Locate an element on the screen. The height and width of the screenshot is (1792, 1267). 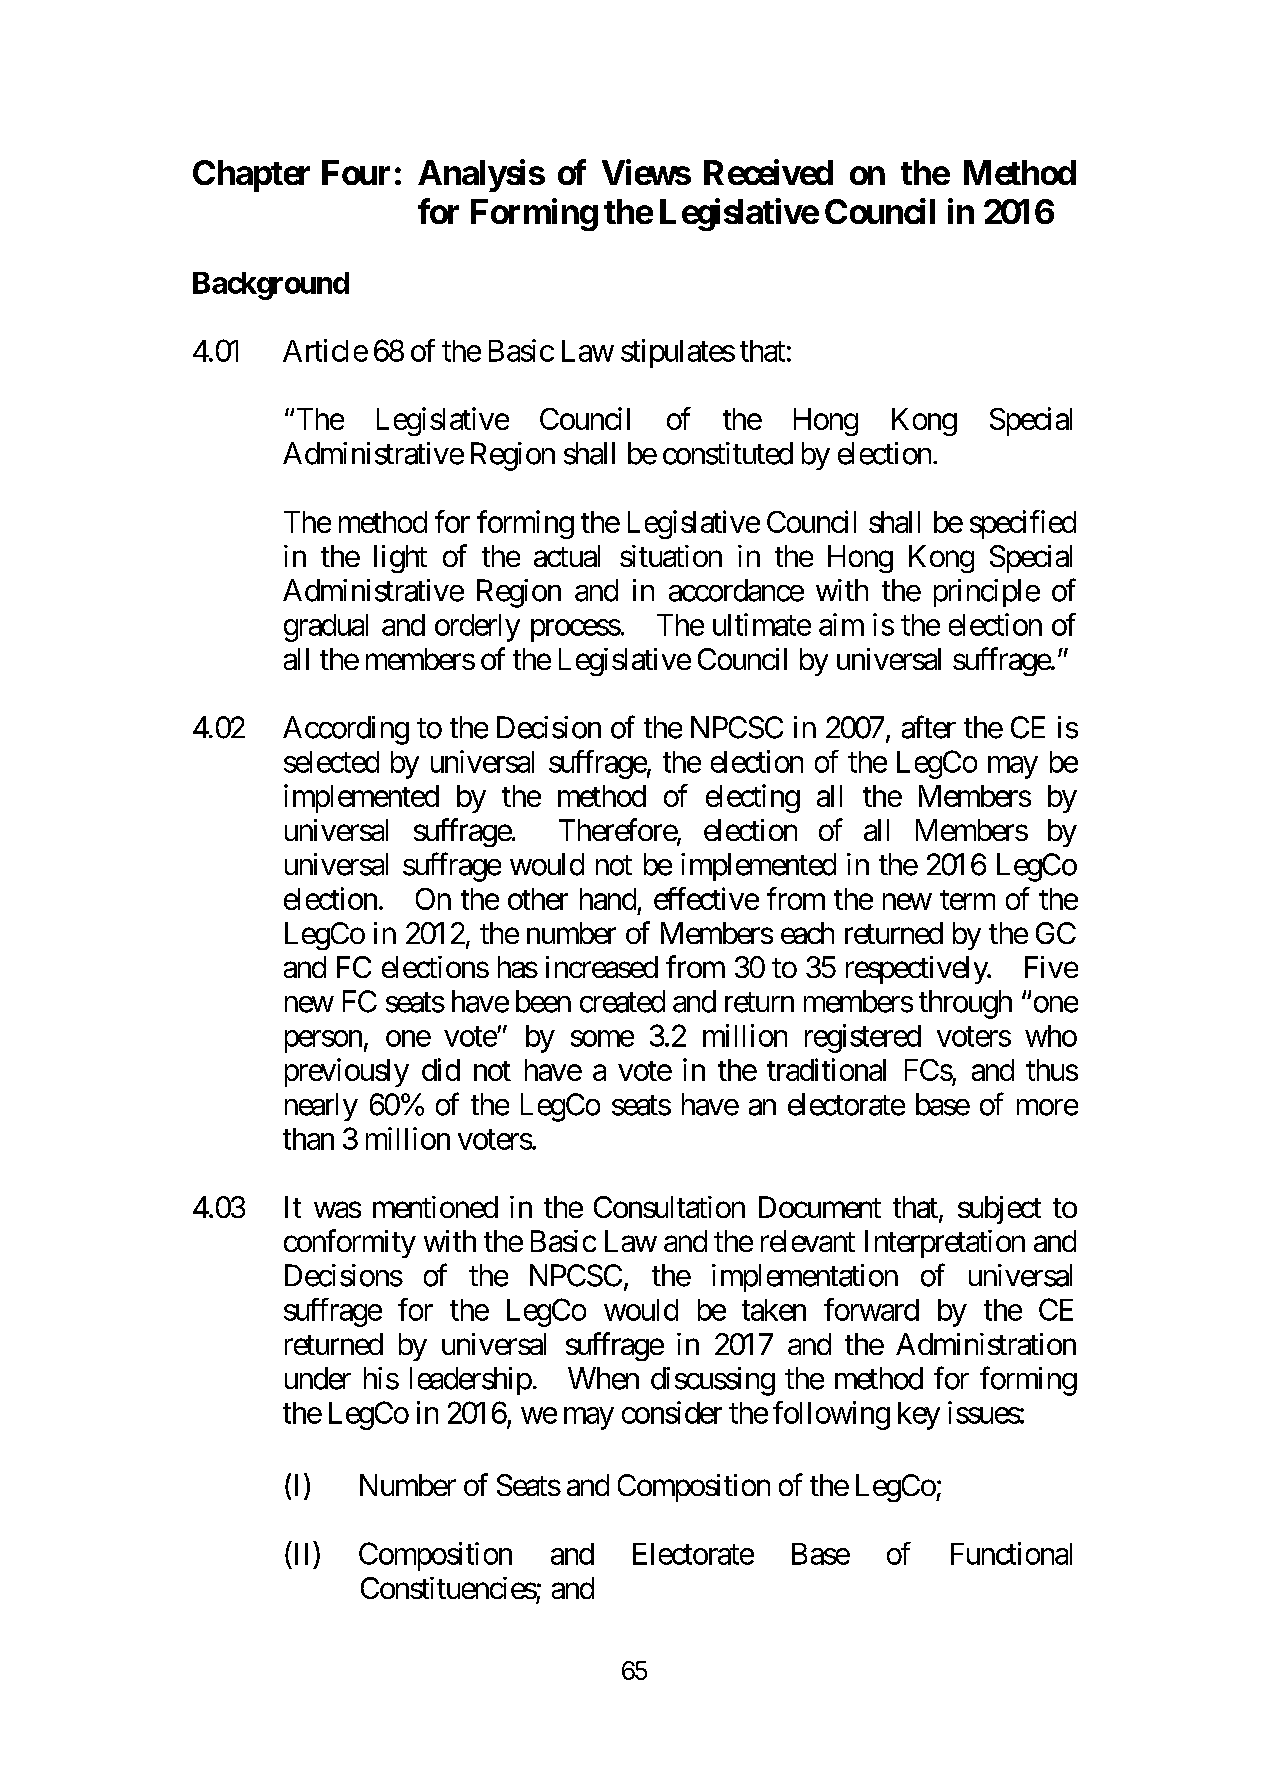
Received is located at coordinates (768, 172).
